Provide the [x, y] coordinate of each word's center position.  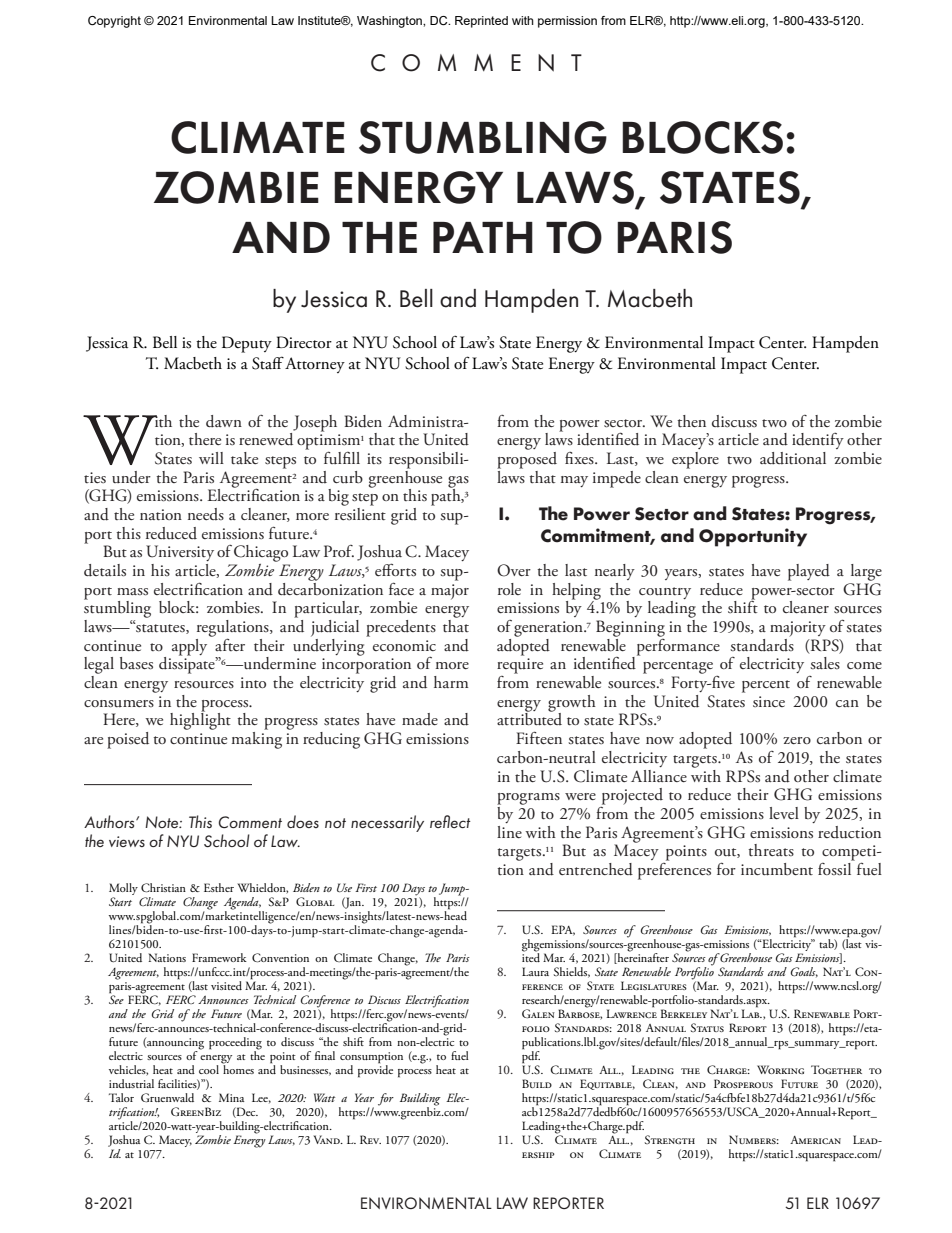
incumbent [777, 869]
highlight [200, 720]
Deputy [247, 344]
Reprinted [481, 22]
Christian [163, 888]
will [211, 458]
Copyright [114, 22]
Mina [231, 1097]
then [691, 421]
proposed [527, 459]
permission [567, 22]
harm [451, 682]
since [769, 701]
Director [304, 342]
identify [818, 441]
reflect [450, 821]
